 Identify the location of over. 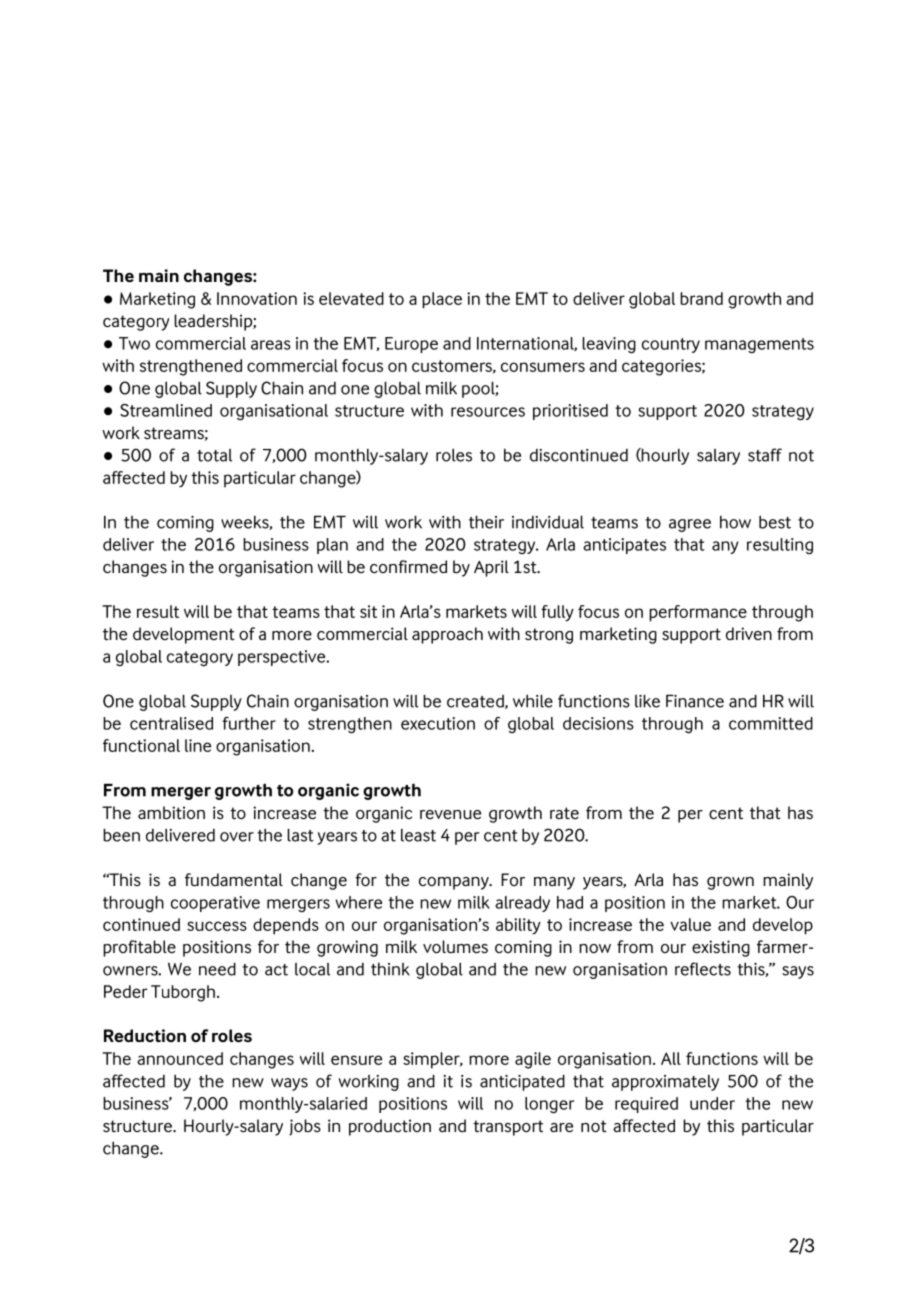
(237, 837).
